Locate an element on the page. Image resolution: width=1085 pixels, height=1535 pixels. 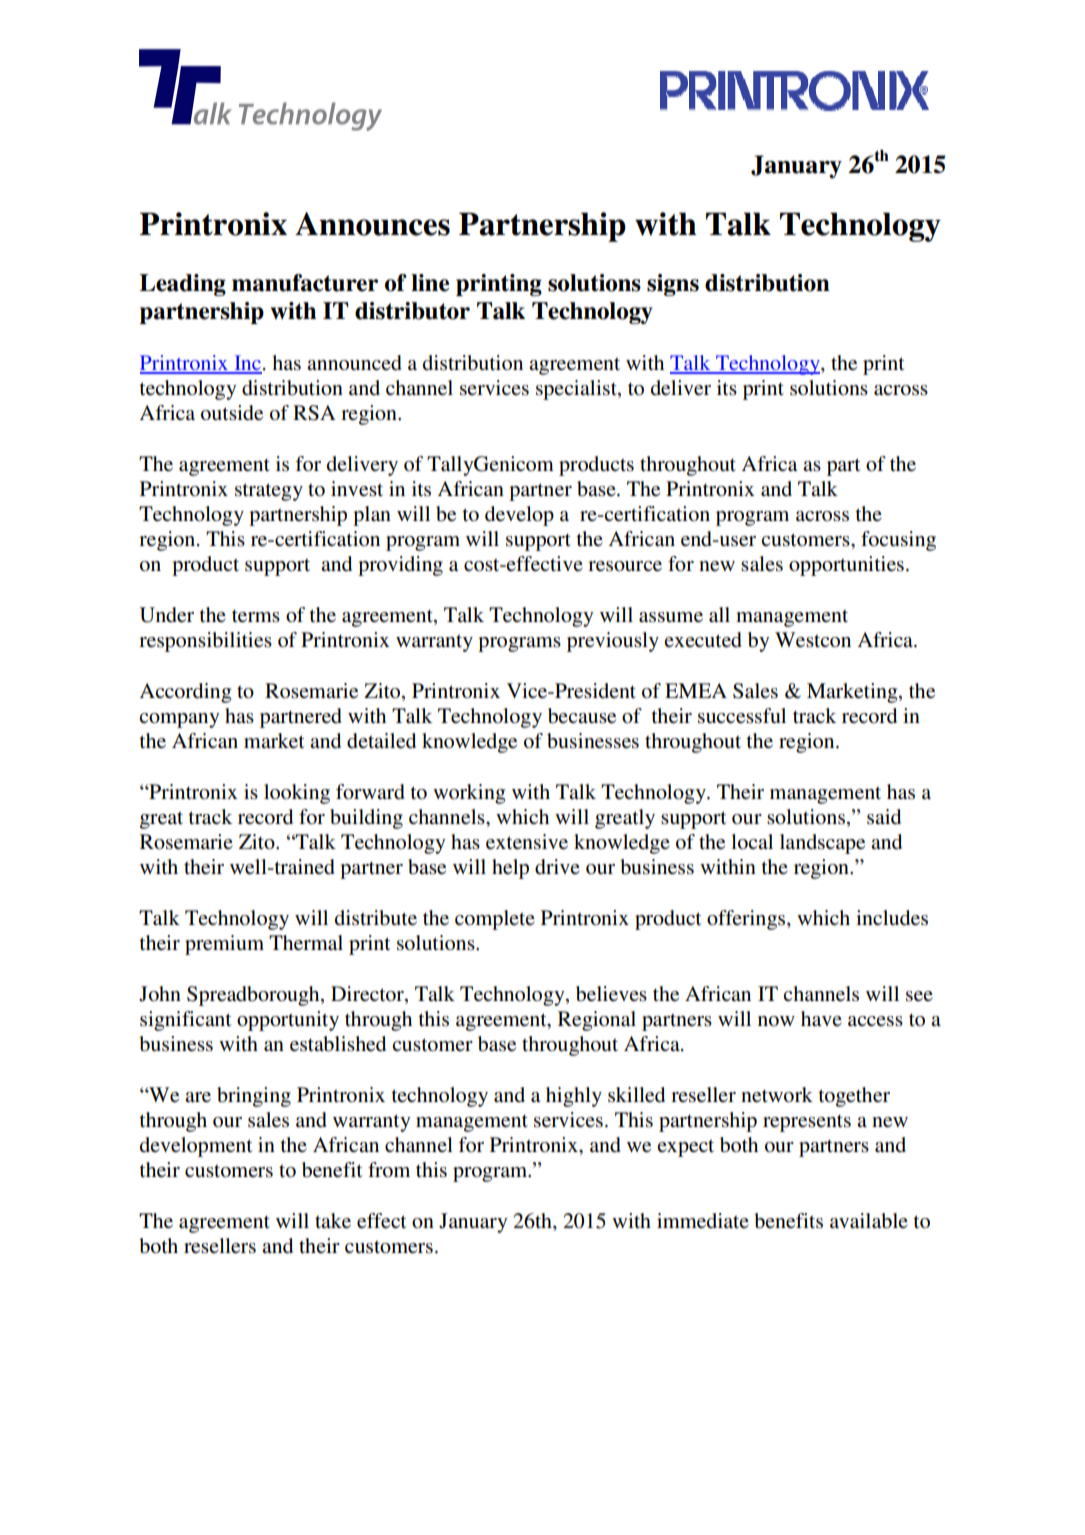
take is located at coordinates (333, 1221).
